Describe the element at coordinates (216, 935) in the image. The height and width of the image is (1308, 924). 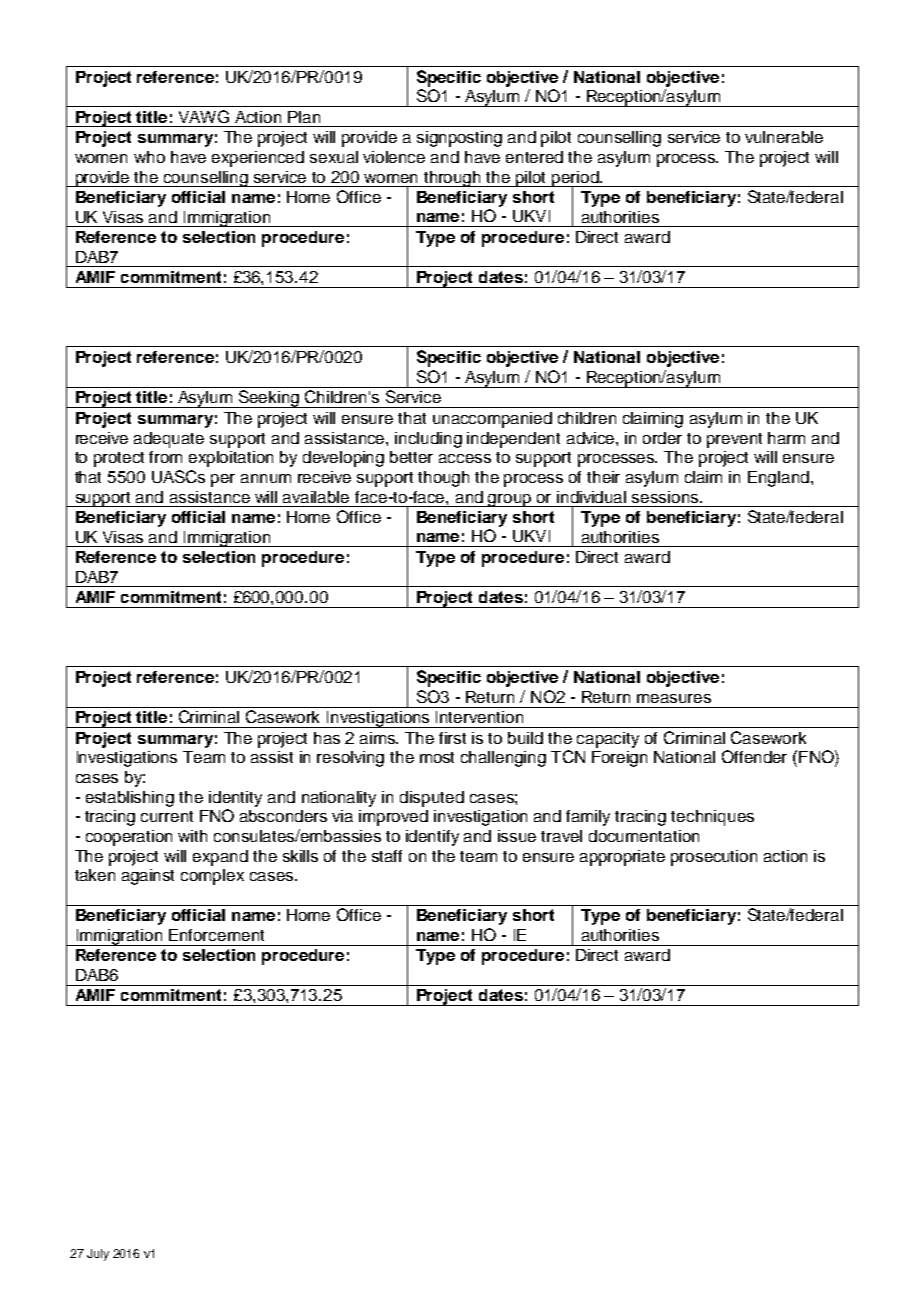
I see `Enforcement` at that location.
